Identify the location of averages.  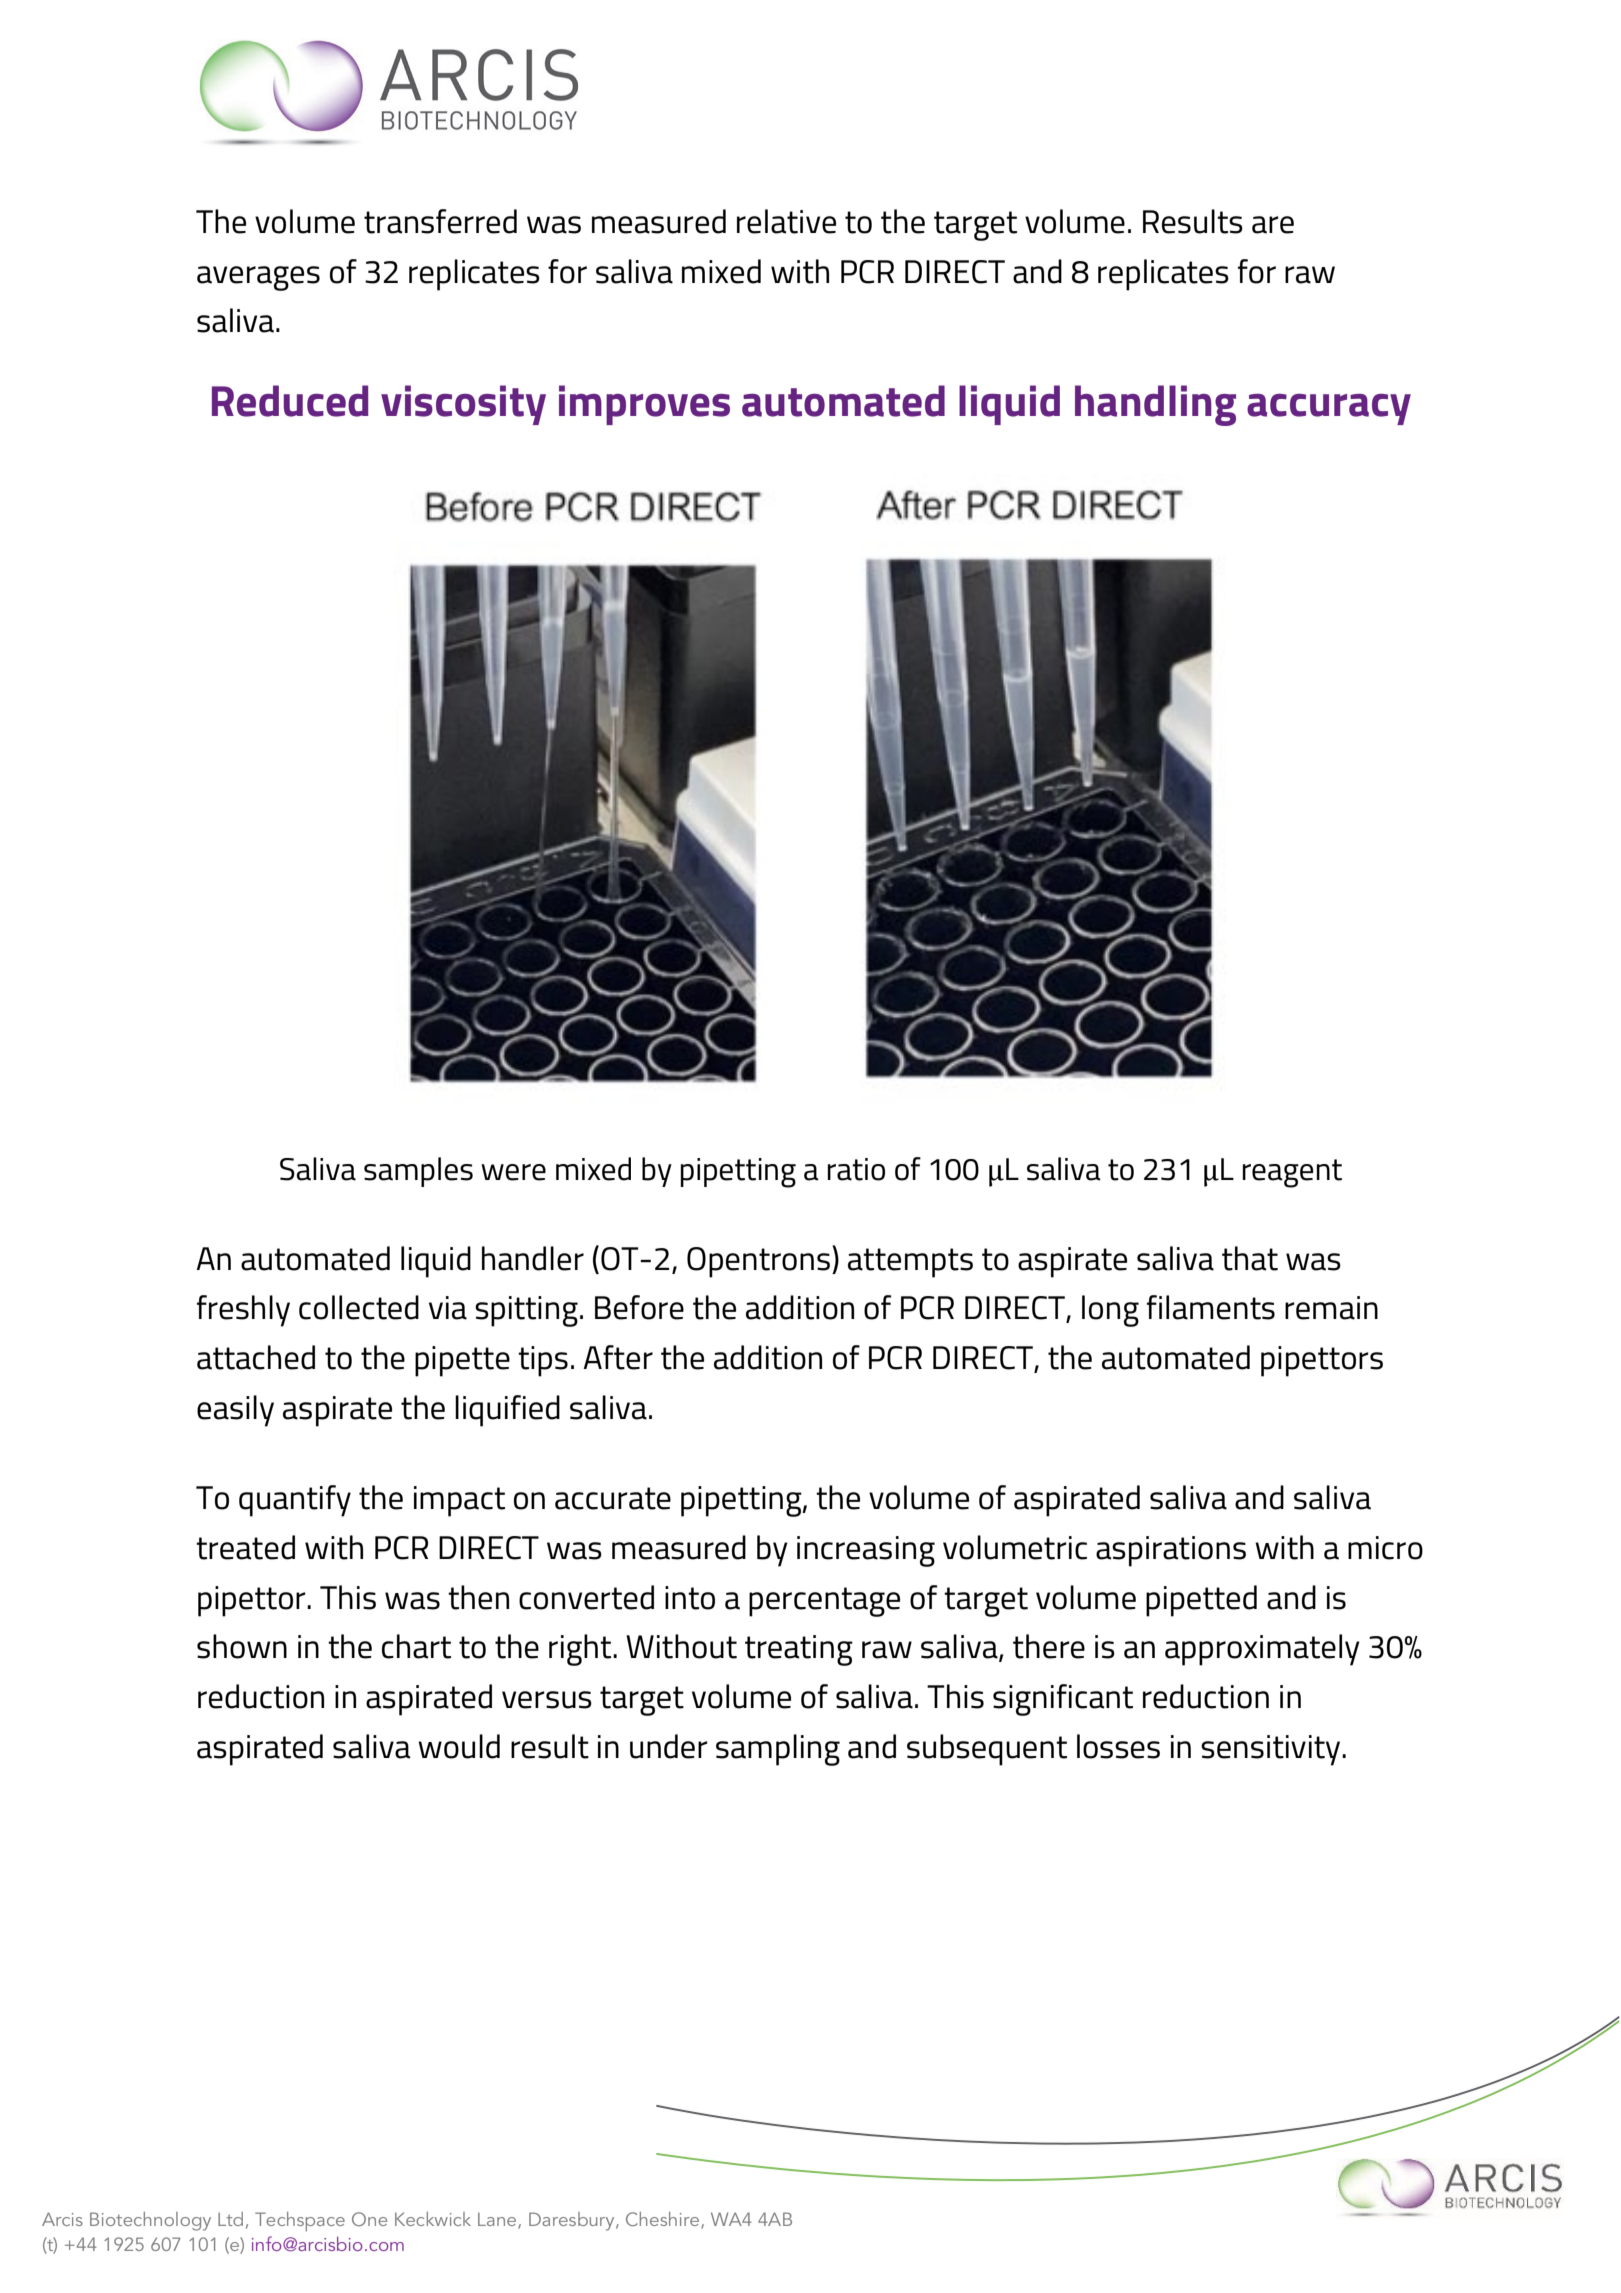
(258, 278).
